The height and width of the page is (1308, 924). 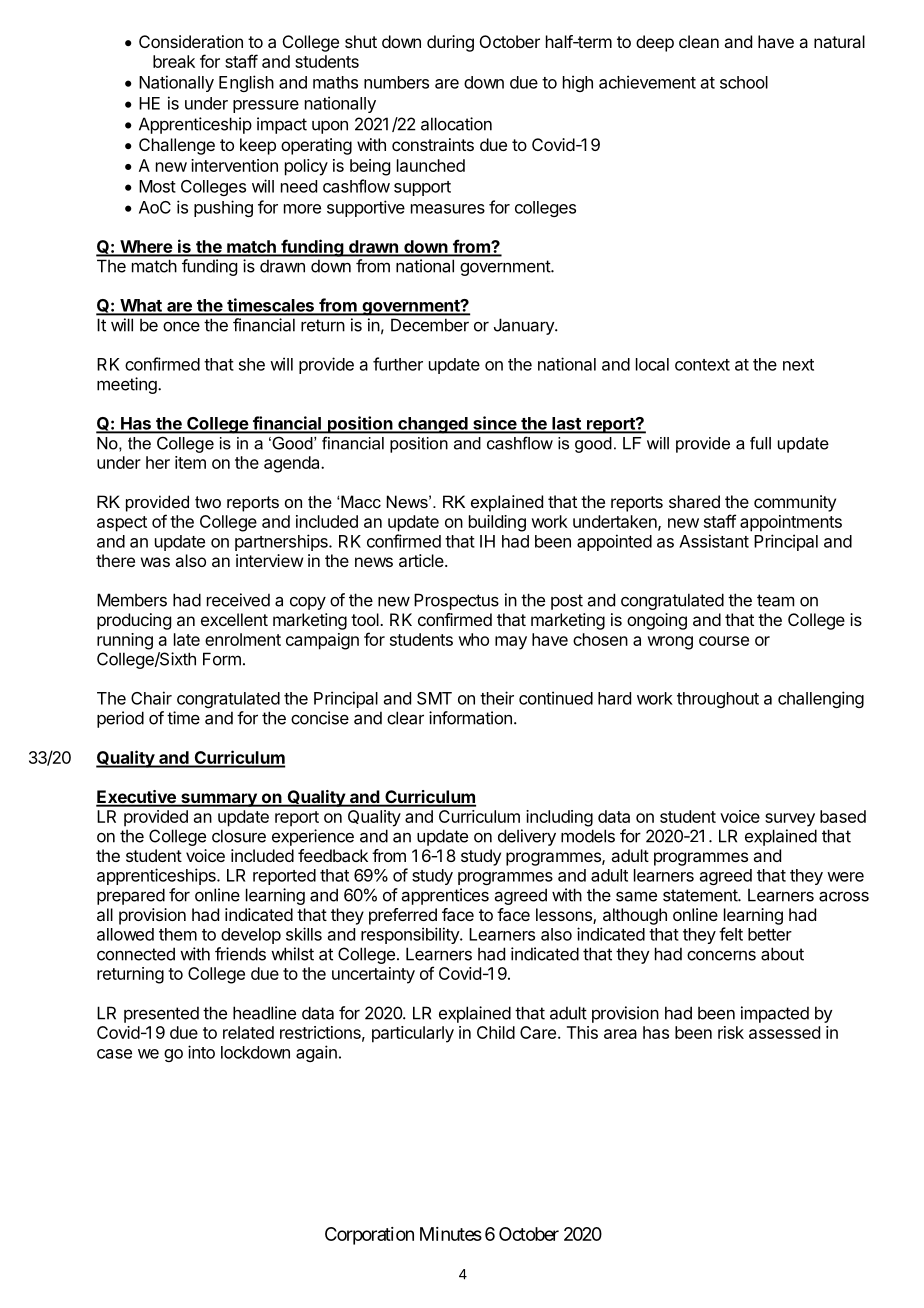 I want to click on Corporation, so click(x=369, y=1236).
